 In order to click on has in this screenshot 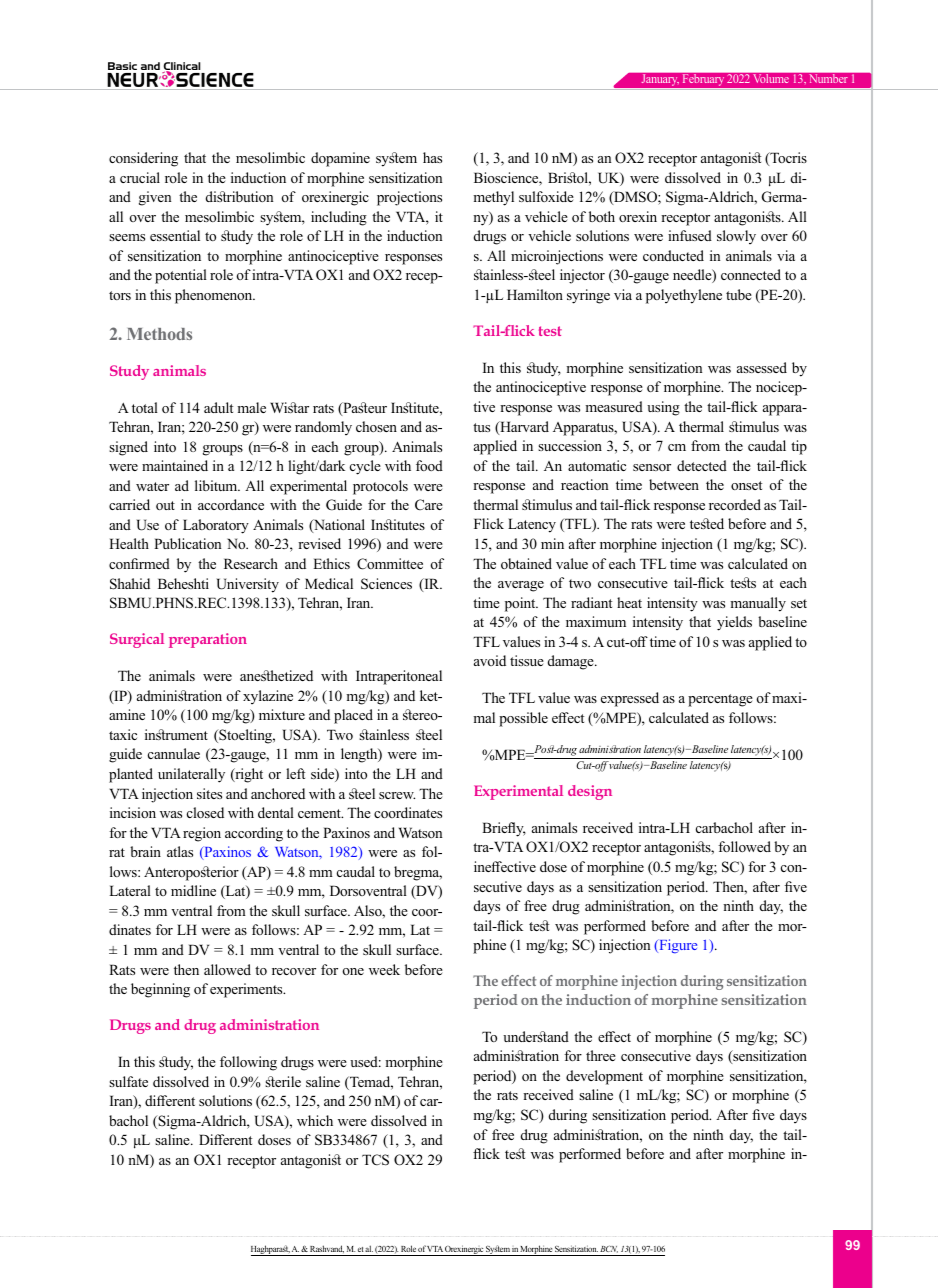, I will do `click(432, 157)`.
